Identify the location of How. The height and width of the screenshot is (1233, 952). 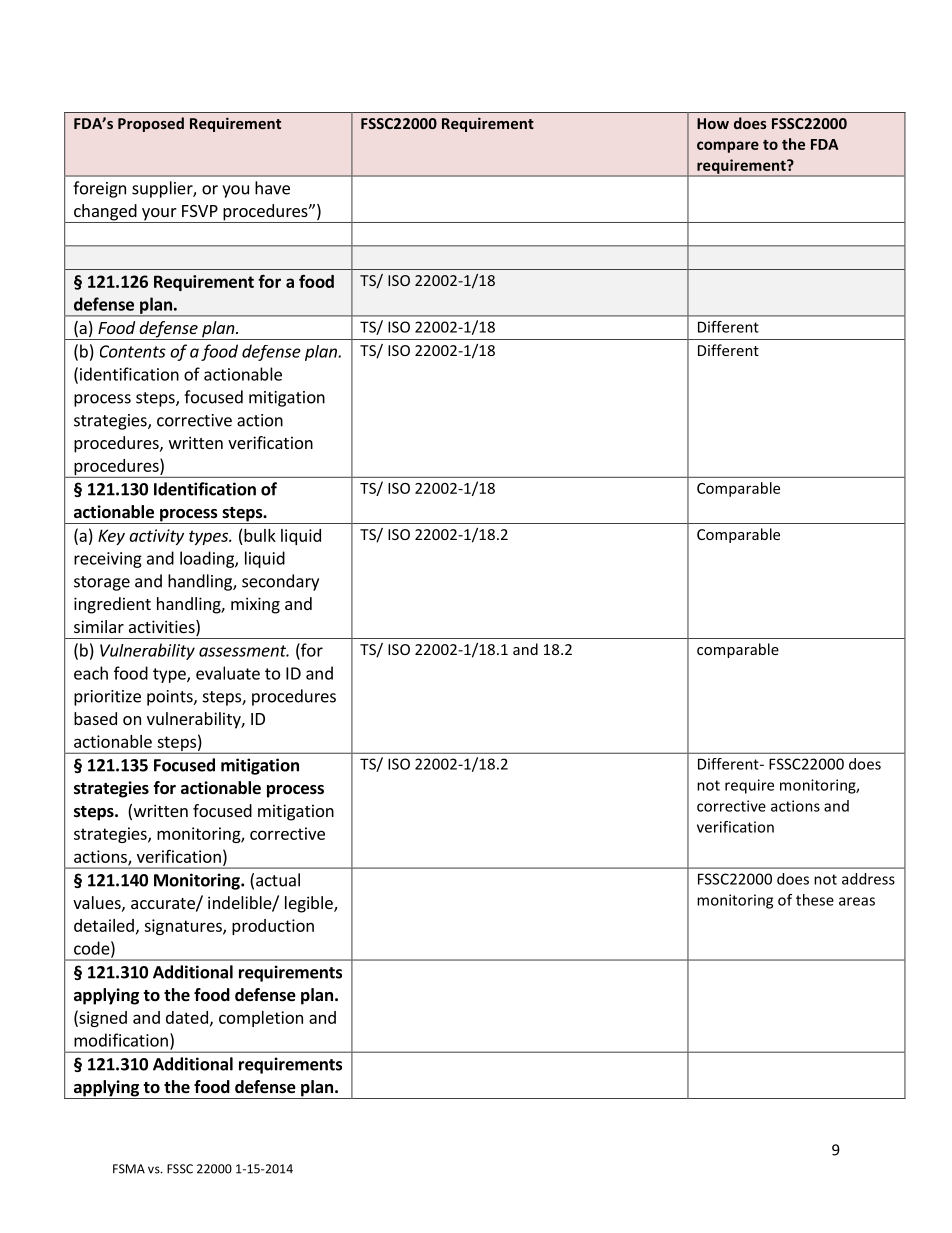
(713, 123).
